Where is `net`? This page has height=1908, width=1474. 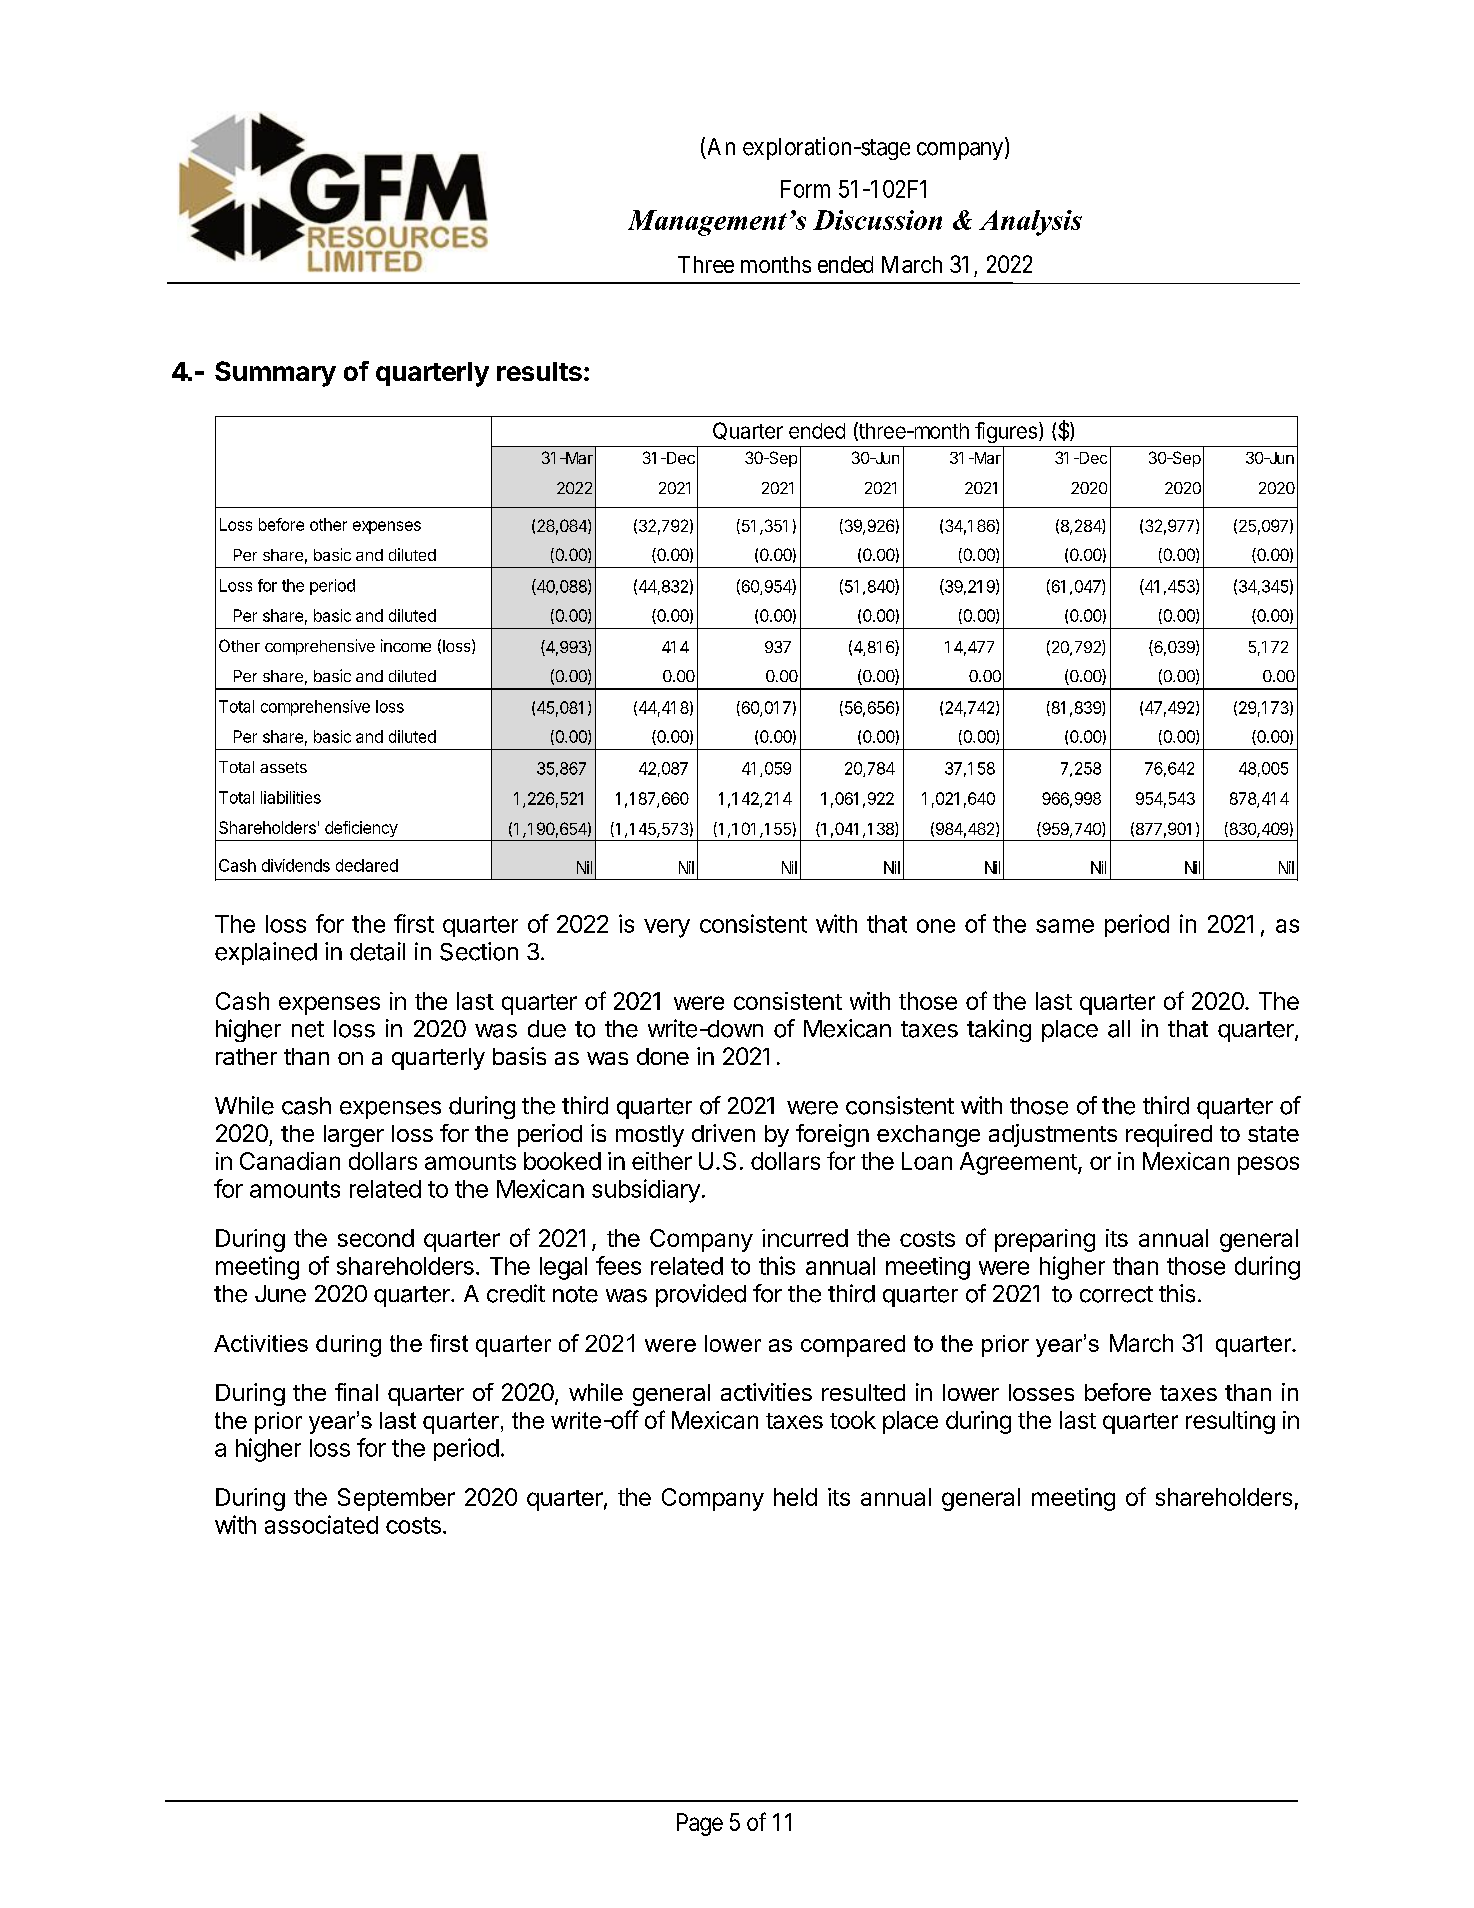 net is located at coordinates (308, 1029).
